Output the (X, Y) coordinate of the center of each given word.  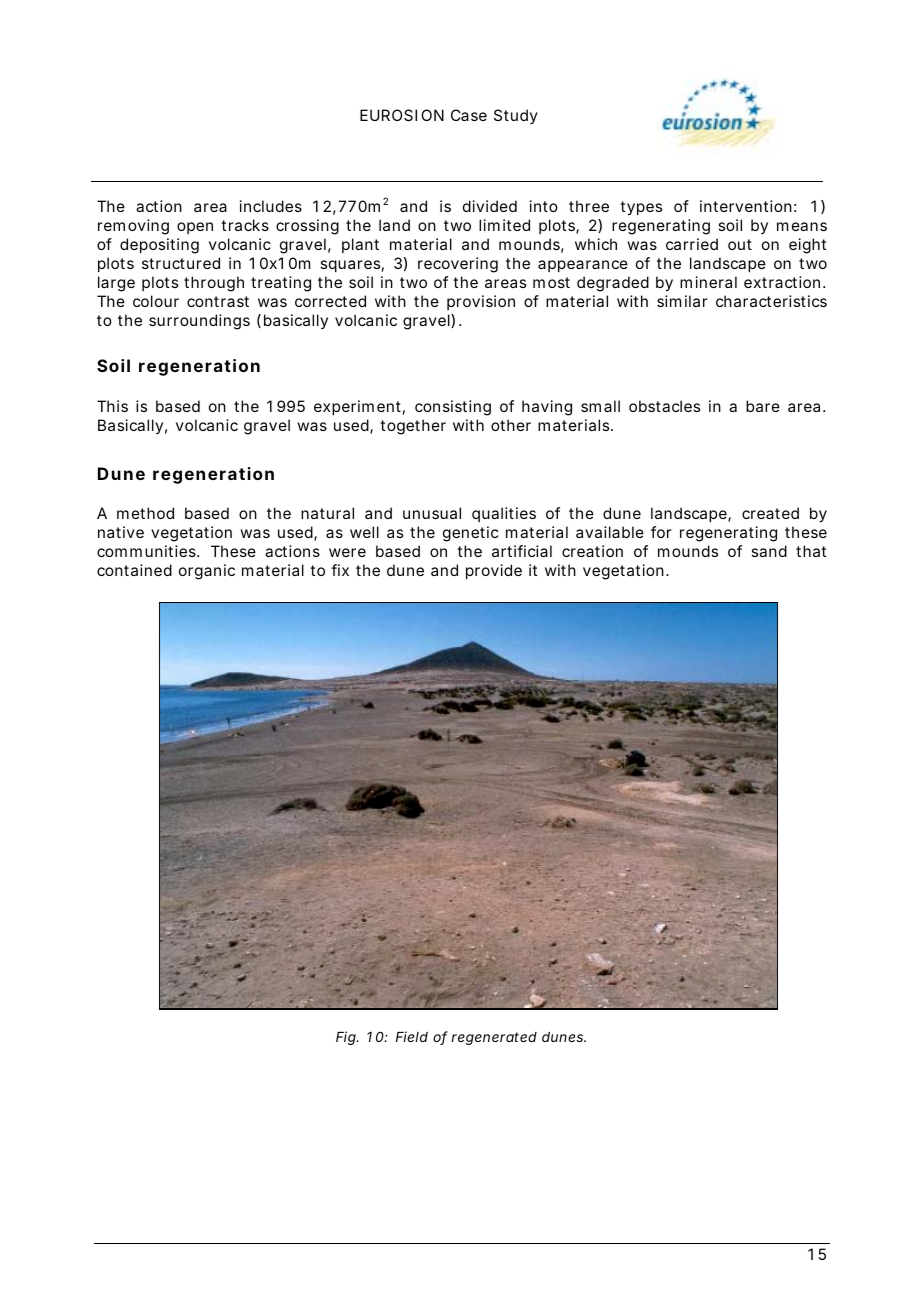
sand (769, 551)
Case (469, 115)
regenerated (494, 1038)
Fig (346, 1038)
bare (763, 406)
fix (340, 570)
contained (134, 570)
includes (271, 206)
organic (207, 572)
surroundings (199, 322)
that (811, 551)
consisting (453, 408)
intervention (746, 206)
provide (494, 571)
